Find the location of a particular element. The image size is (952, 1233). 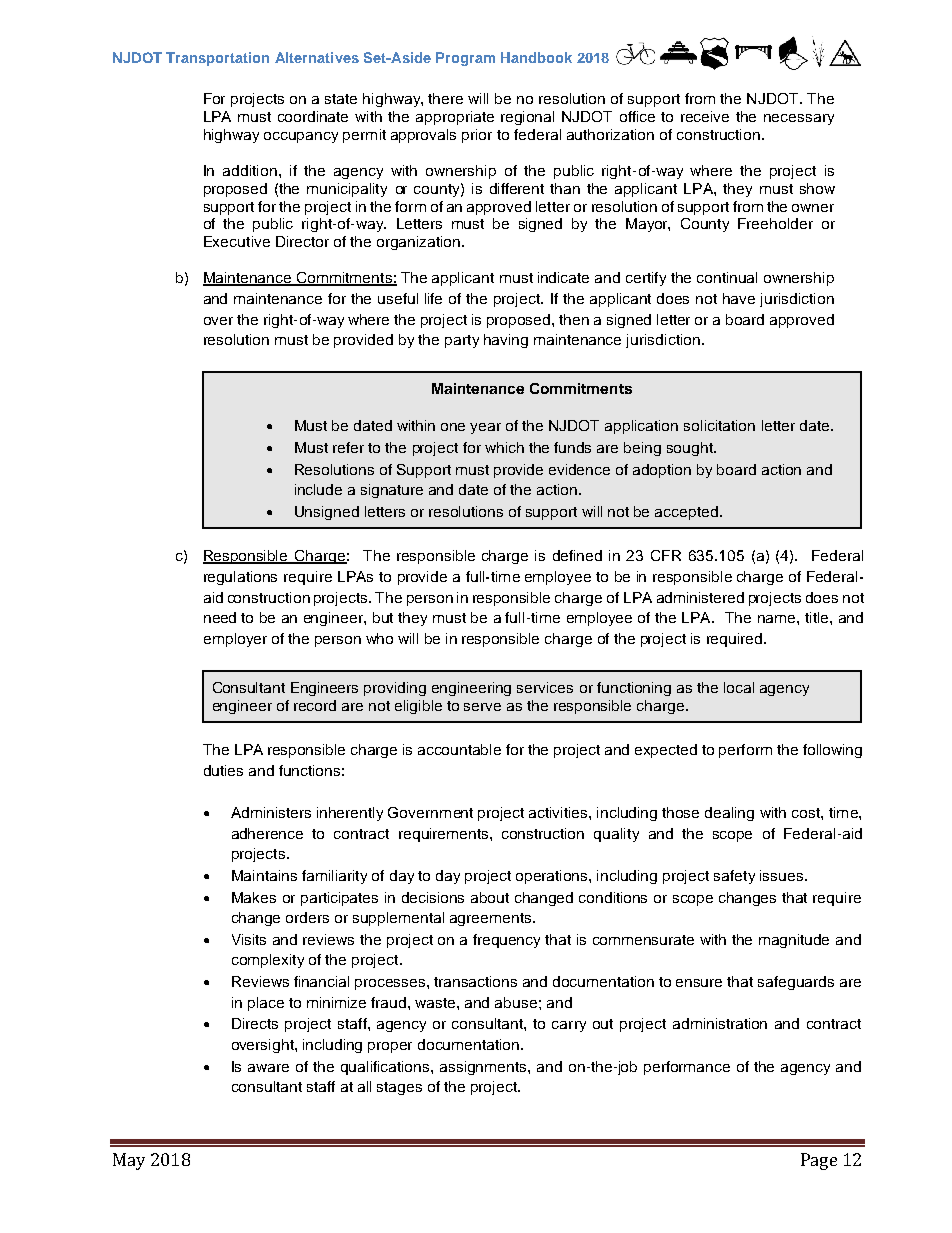

Page is located at coordinates (819, 1161).
